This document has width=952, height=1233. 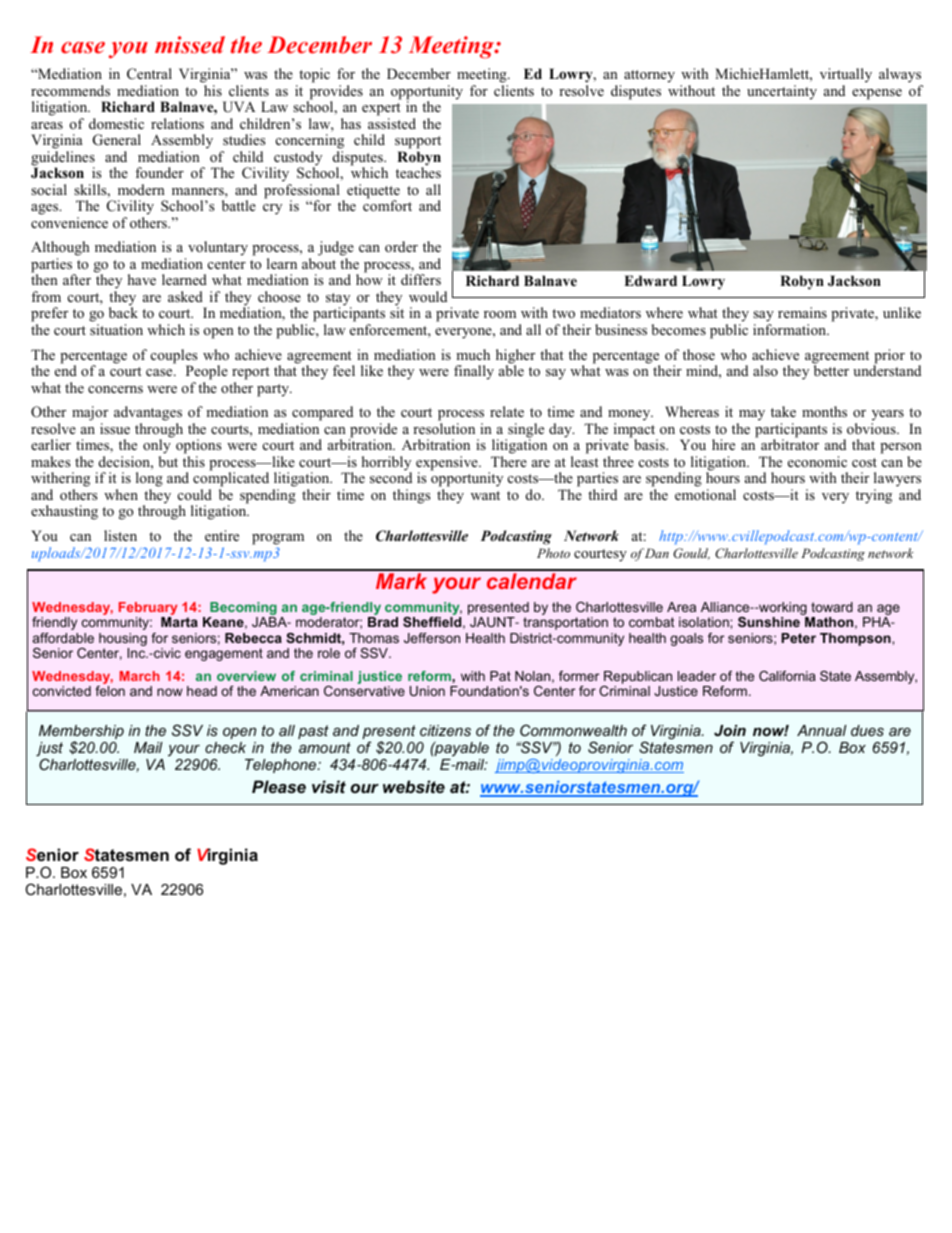 What do you see at coordinates (383, 622) in the document?
I see `Brad` at bounding box center [383, 622].
